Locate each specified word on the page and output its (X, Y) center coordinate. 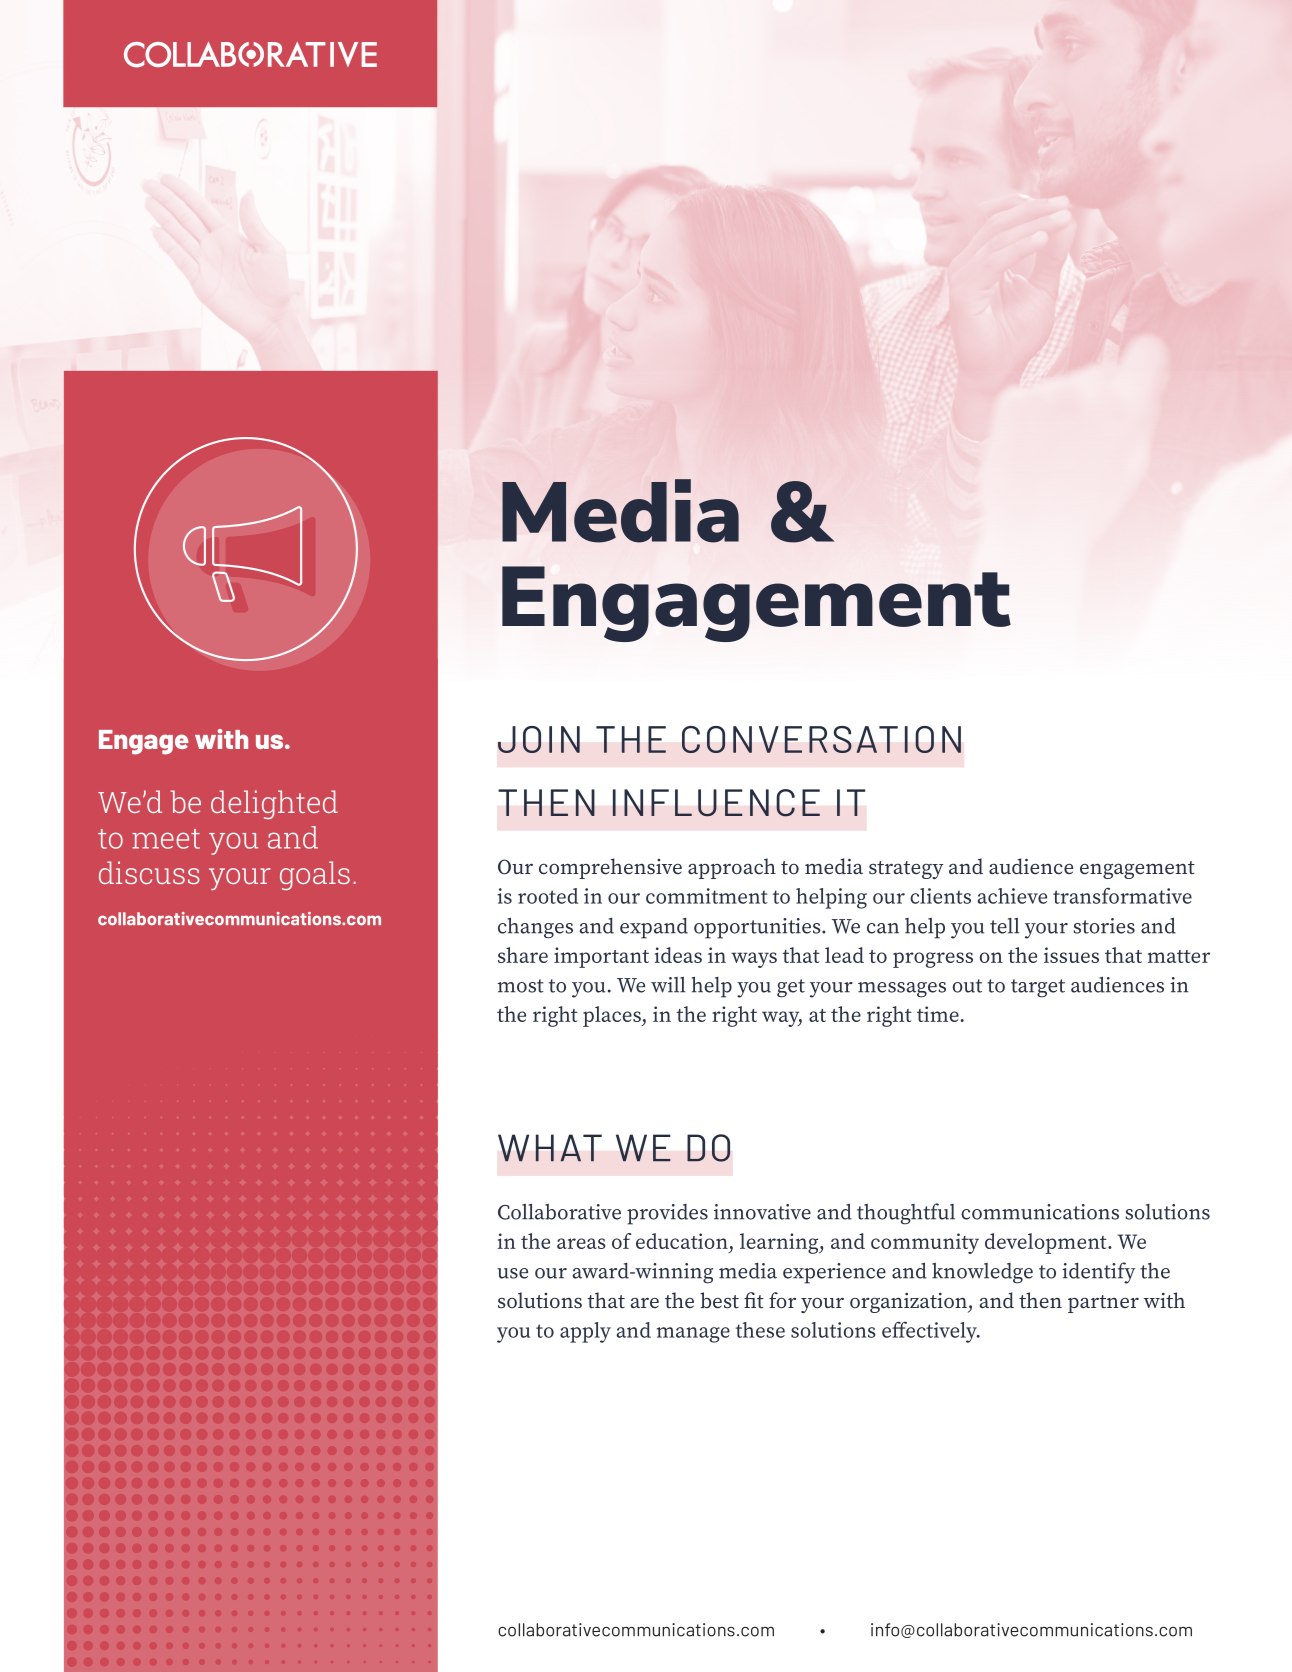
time (939, 1014)
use (512, 1273)
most (521, 986)
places (613, 1016)
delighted (274, 804)
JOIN (539, 739)
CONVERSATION (821, 739)
